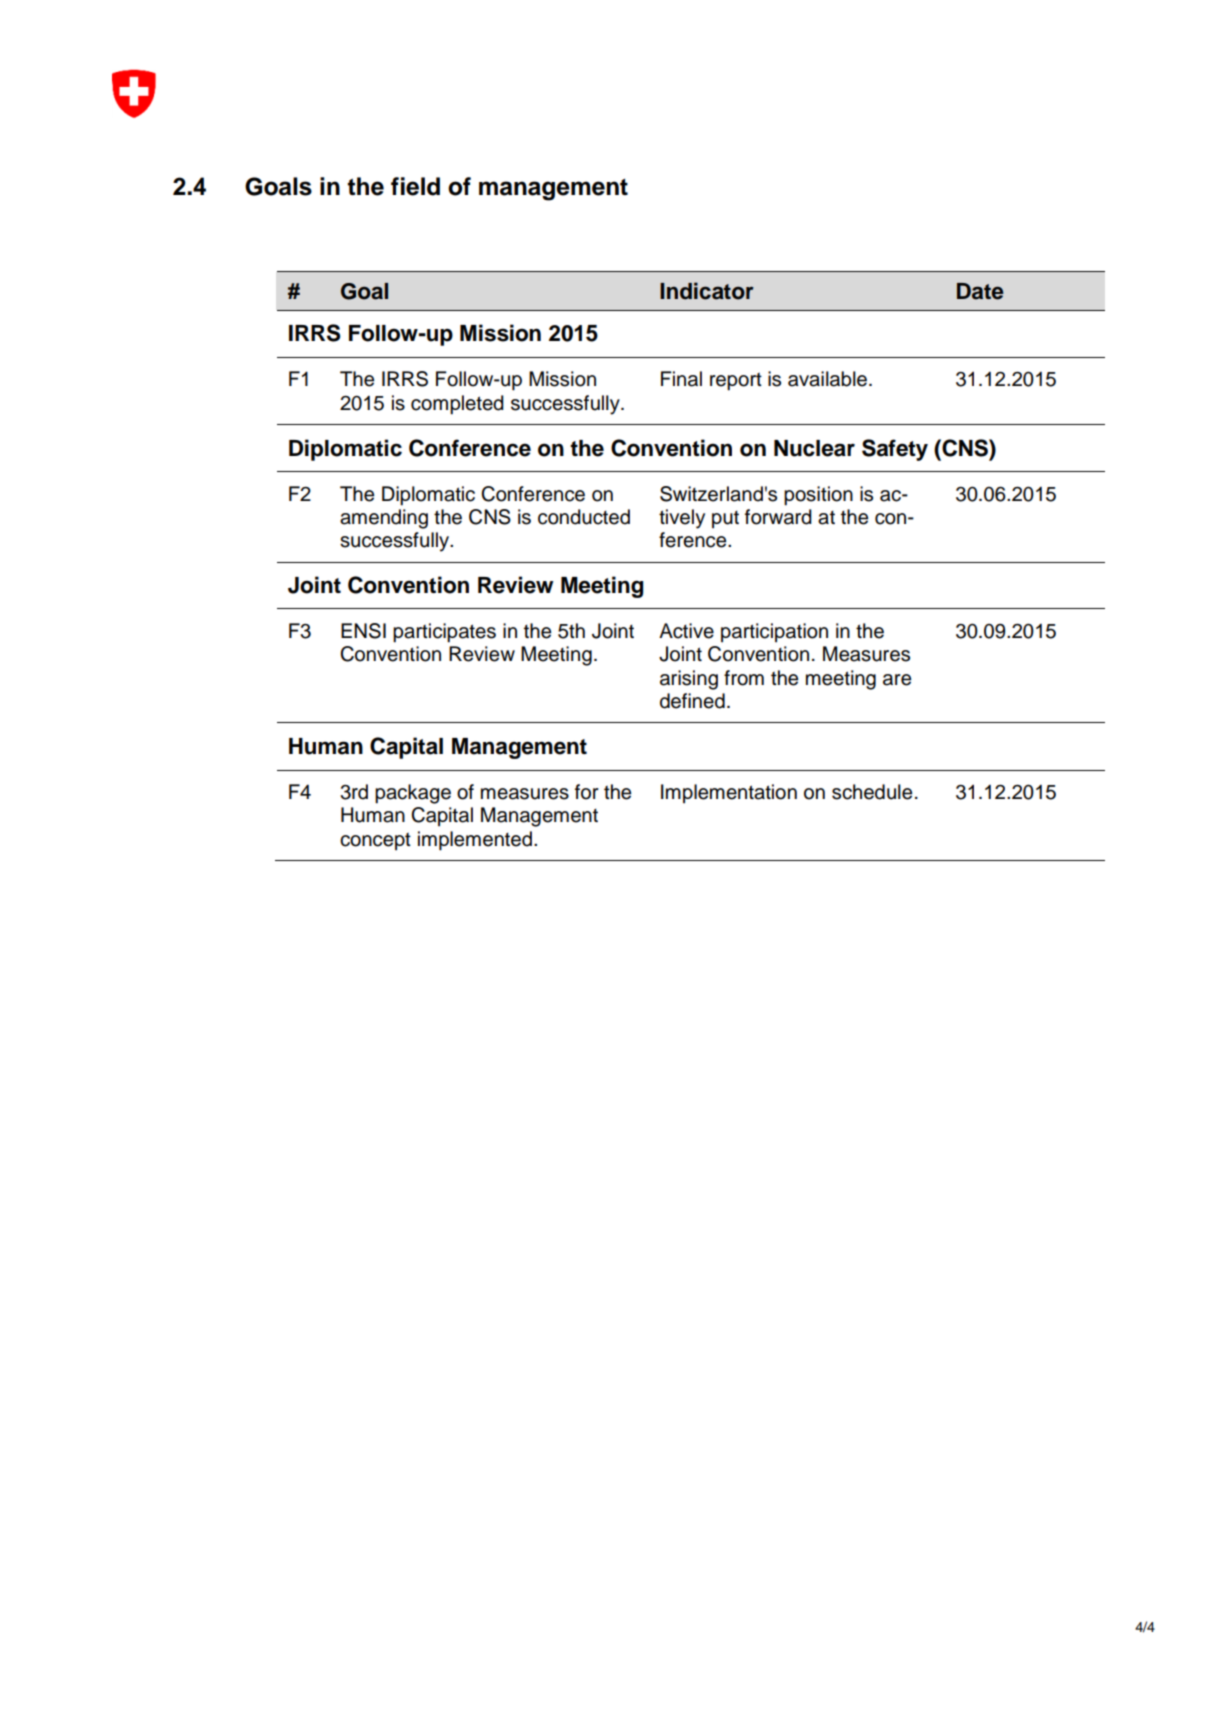 The width and height of the screenshot is (1209, 1709). I want to click on implemented, so click(475, 841).
